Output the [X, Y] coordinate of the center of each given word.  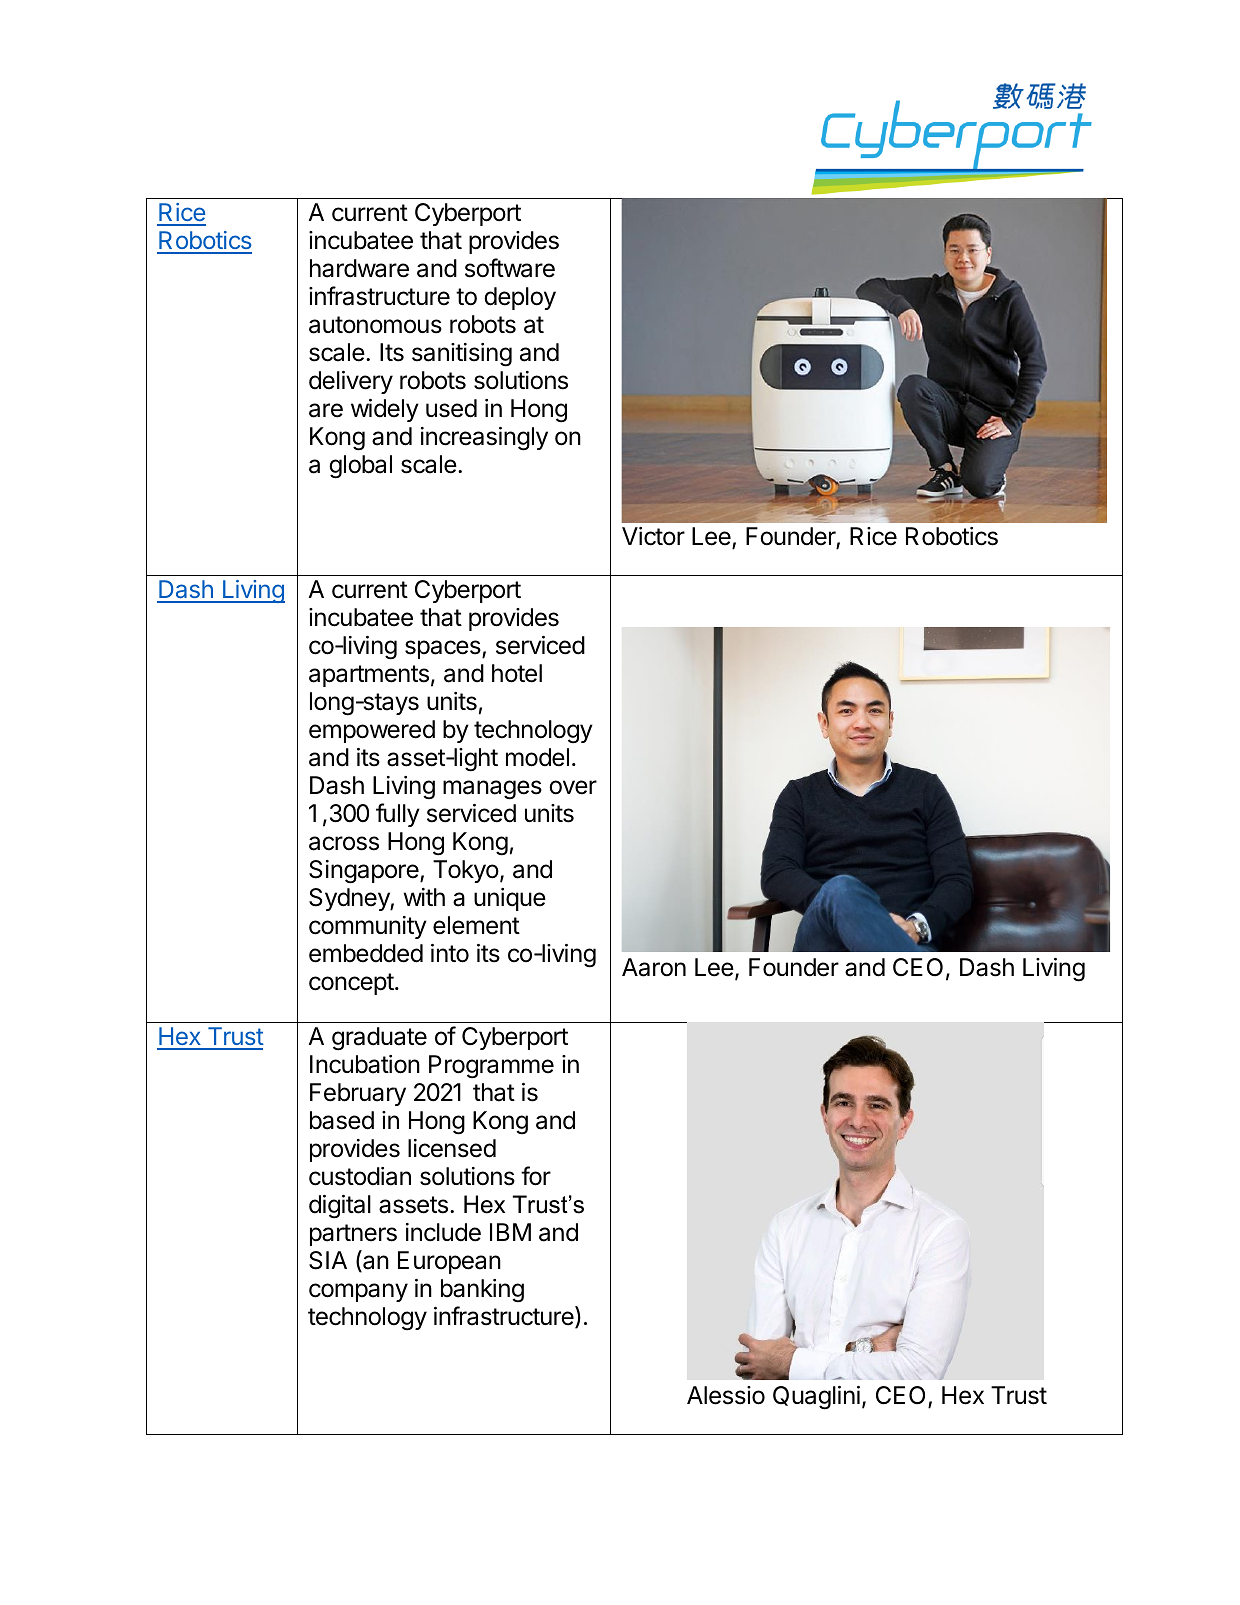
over [573, 787]
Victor [653, 536]
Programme [491, 1067]
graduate [379, 1039]
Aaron [654, 967]
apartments [369, 676]
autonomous [375, 325]
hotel [517, 673]
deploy [520, 298]
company [358, 1292]
